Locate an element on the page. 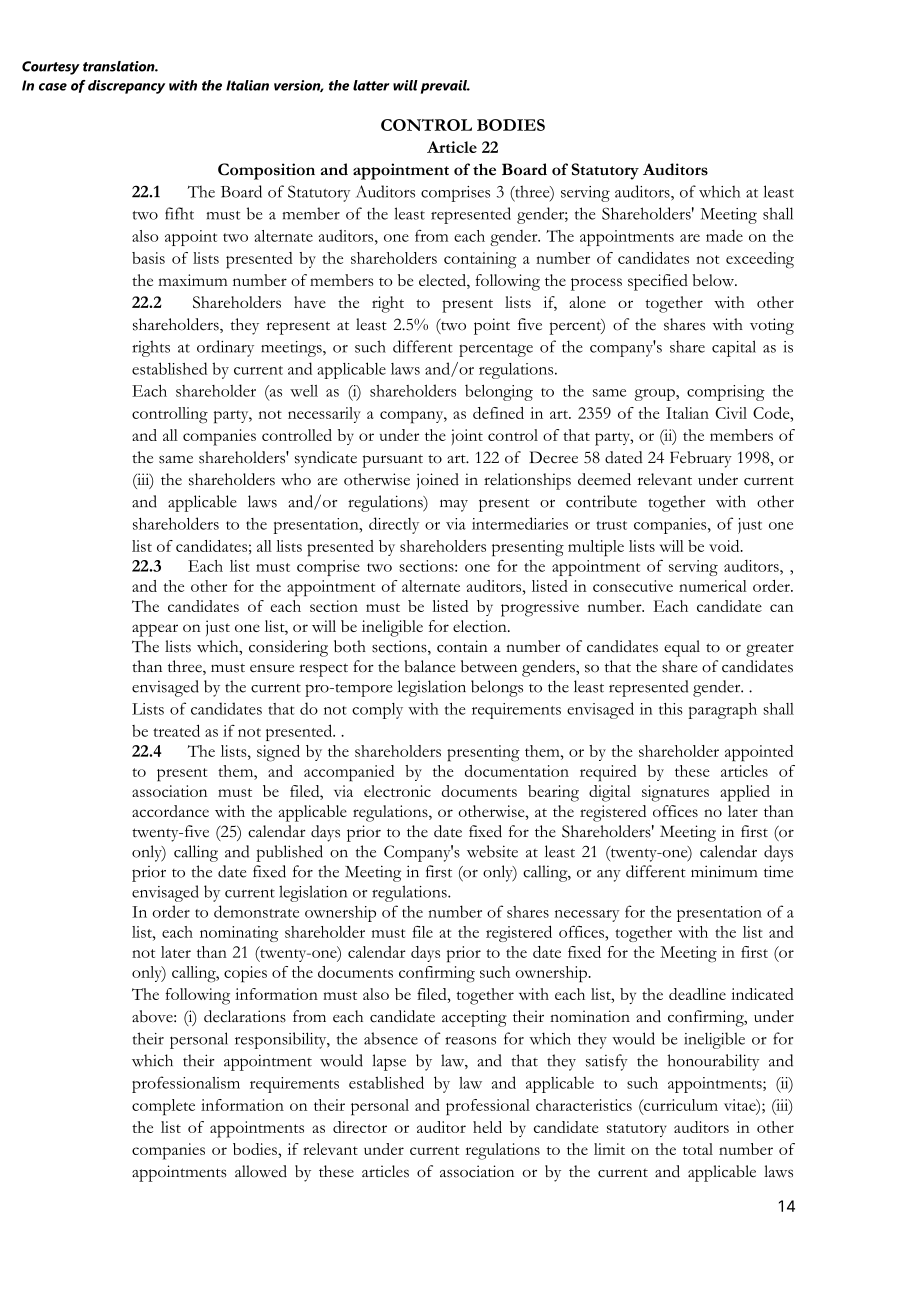  latter is located at coordinates (371, 85).
